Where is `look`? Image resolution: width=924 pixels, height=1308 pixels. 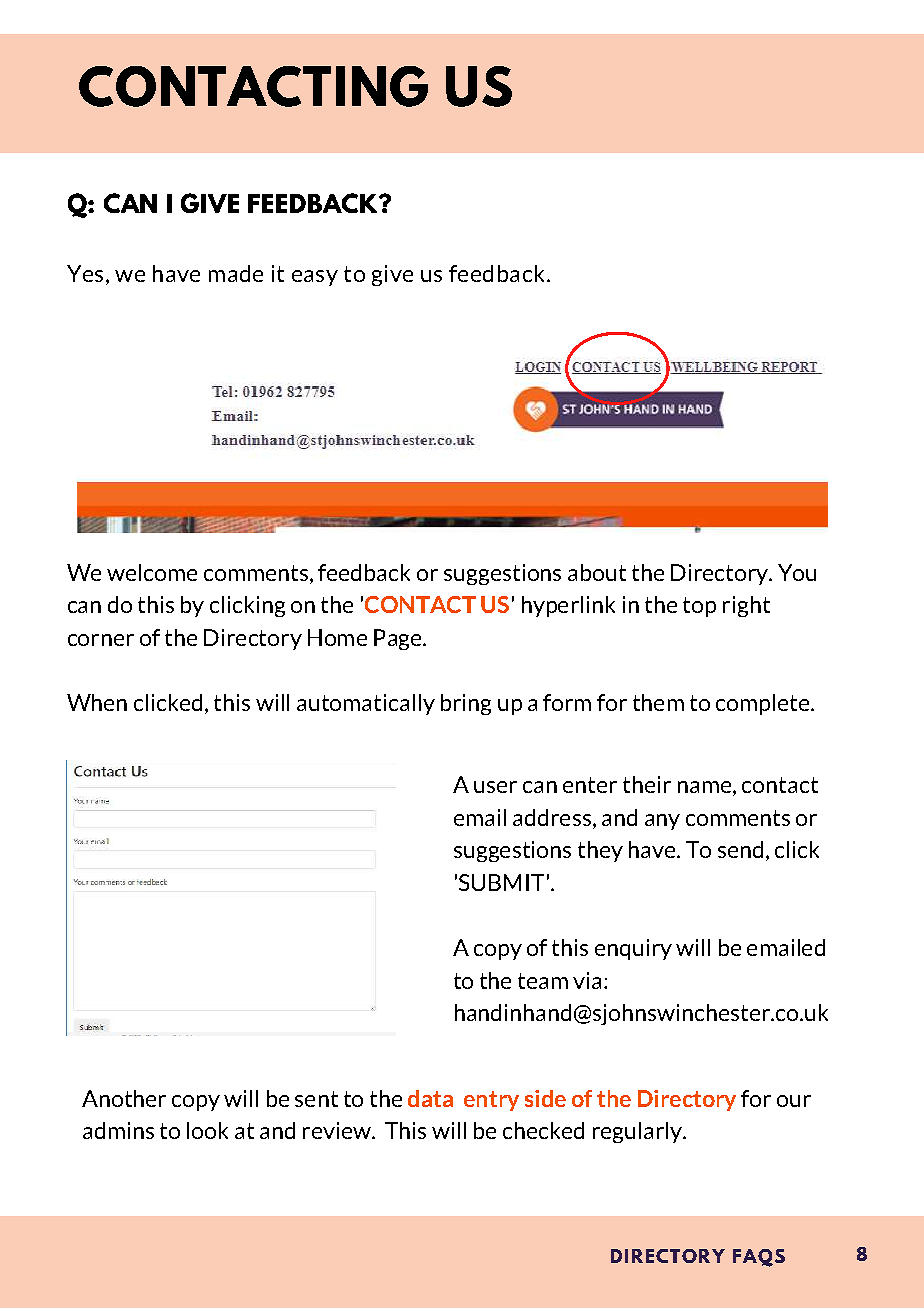 look is located at coordinates (207, 1130).
